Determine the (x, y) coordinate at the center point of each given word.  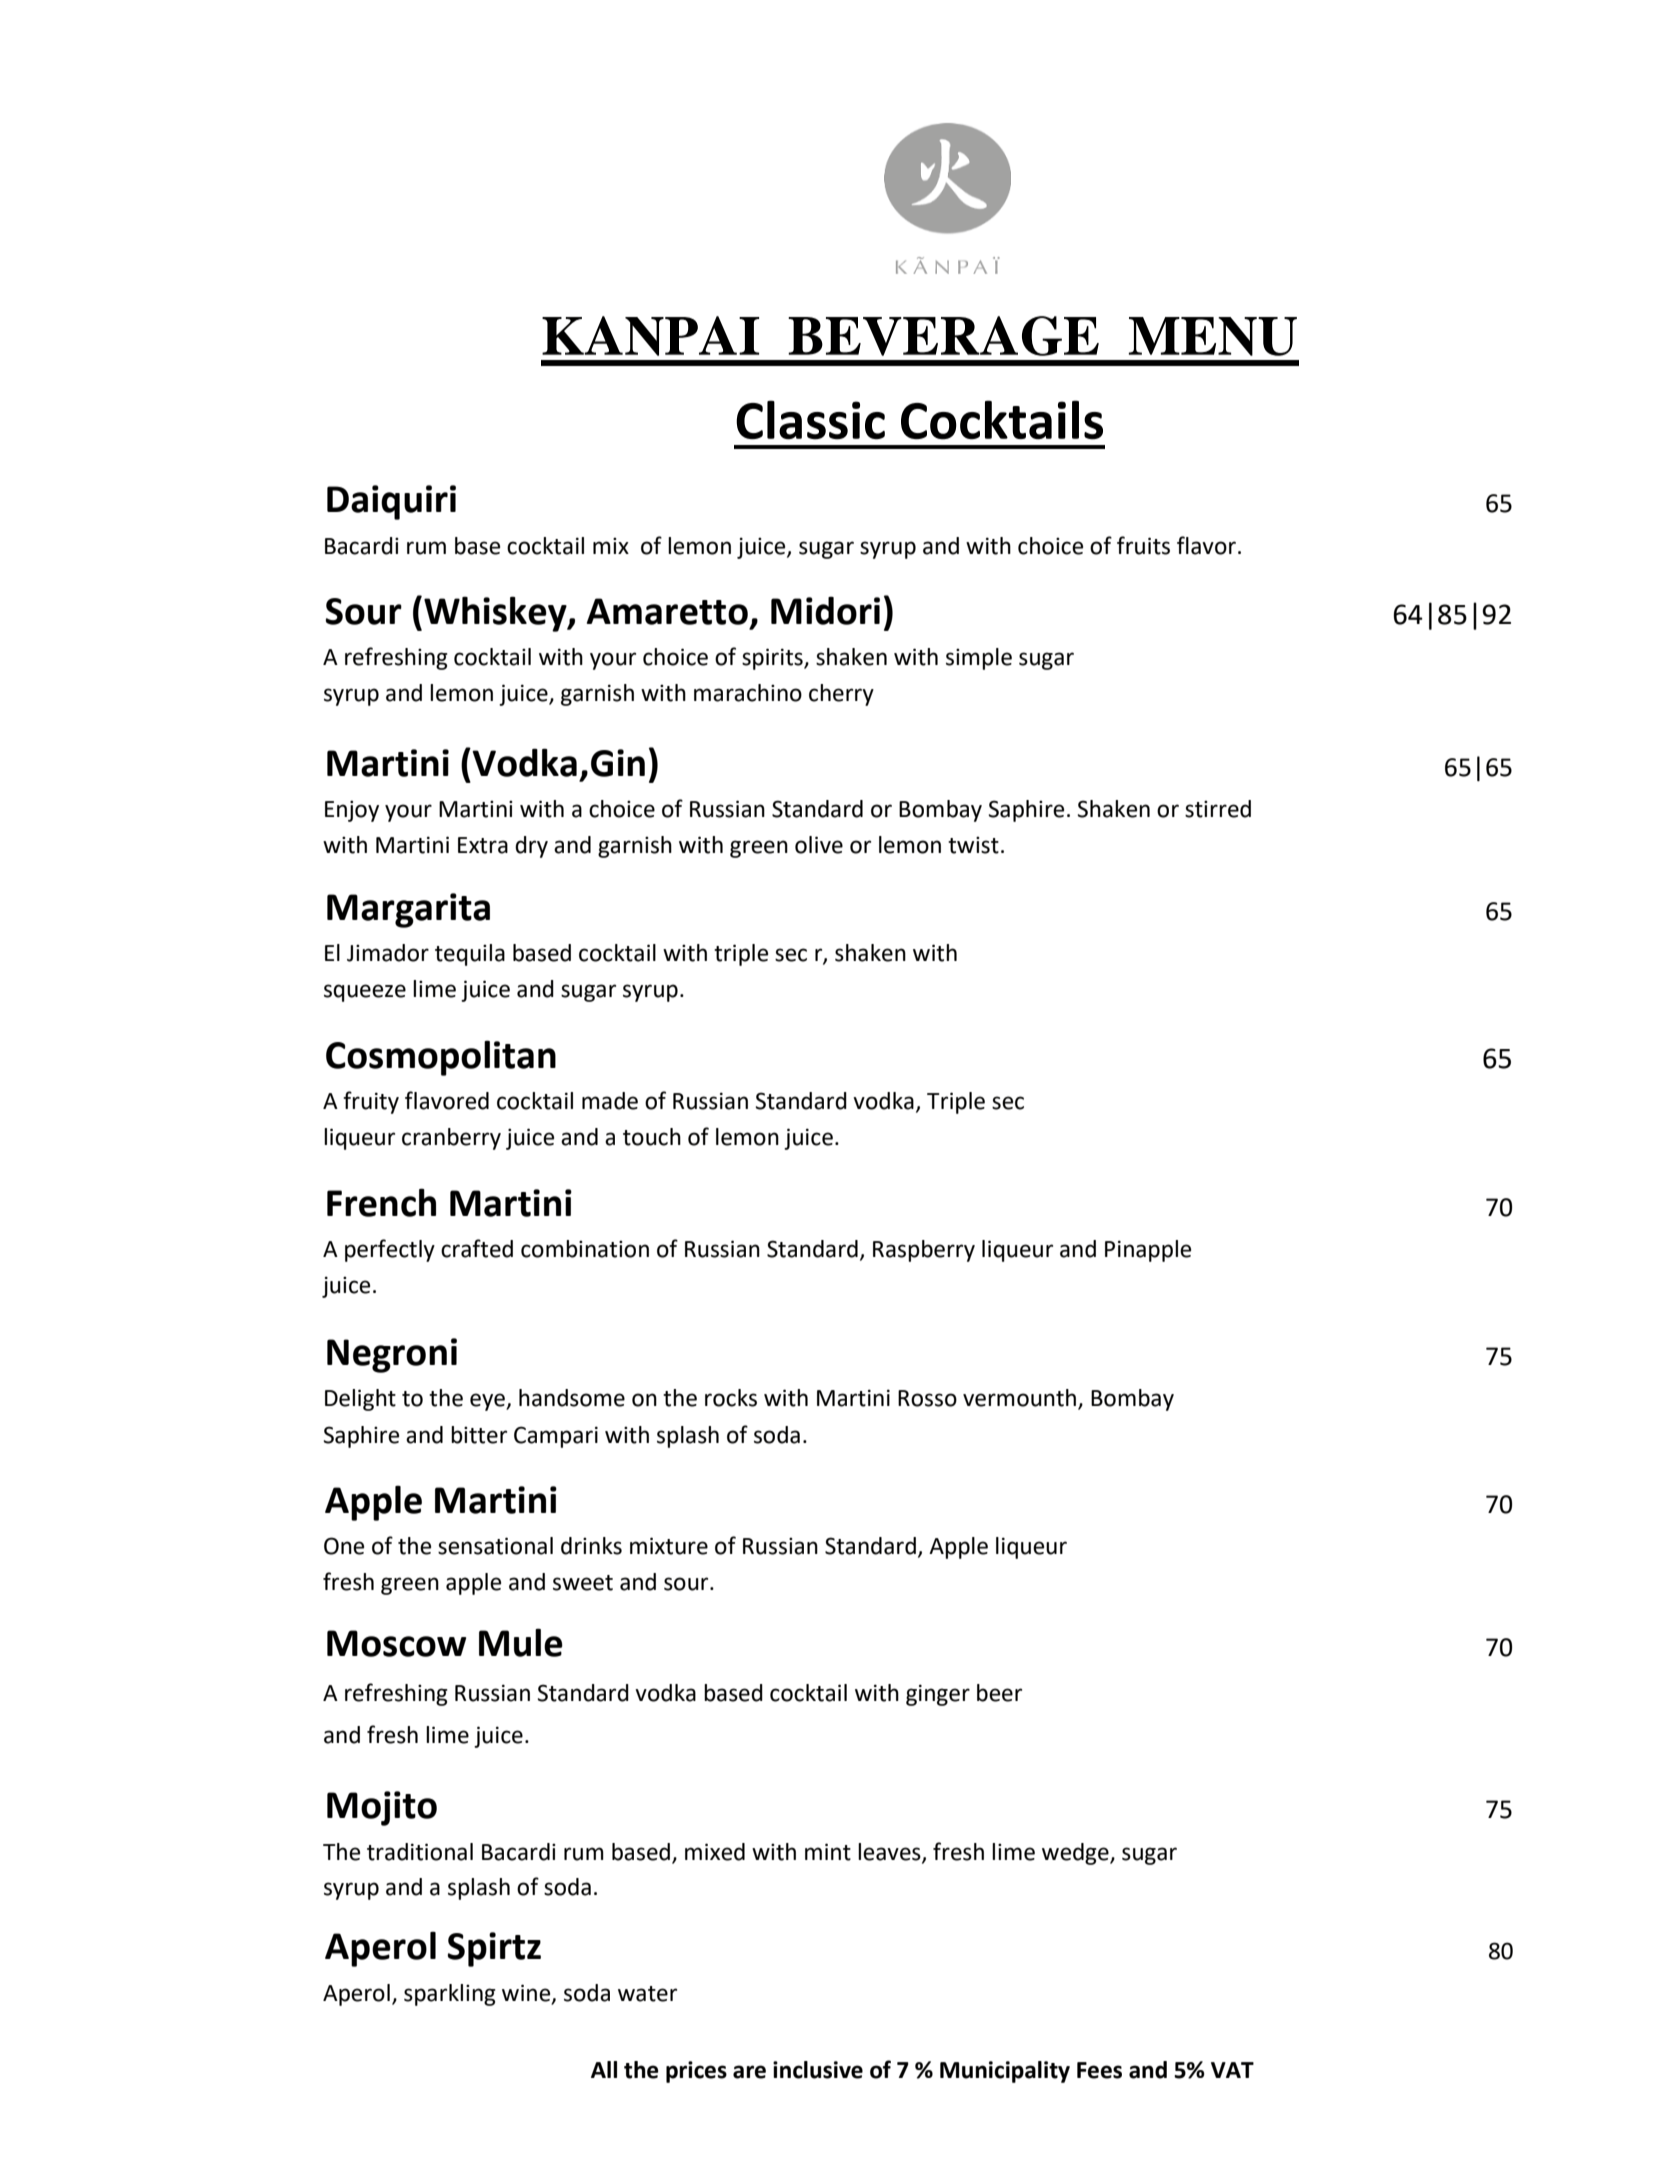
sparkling (450, 1995)
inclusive (818, 2070)
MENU (1213, 336)
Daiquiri (391, 502)
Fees (1099, 2070)
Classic (810, 420)
